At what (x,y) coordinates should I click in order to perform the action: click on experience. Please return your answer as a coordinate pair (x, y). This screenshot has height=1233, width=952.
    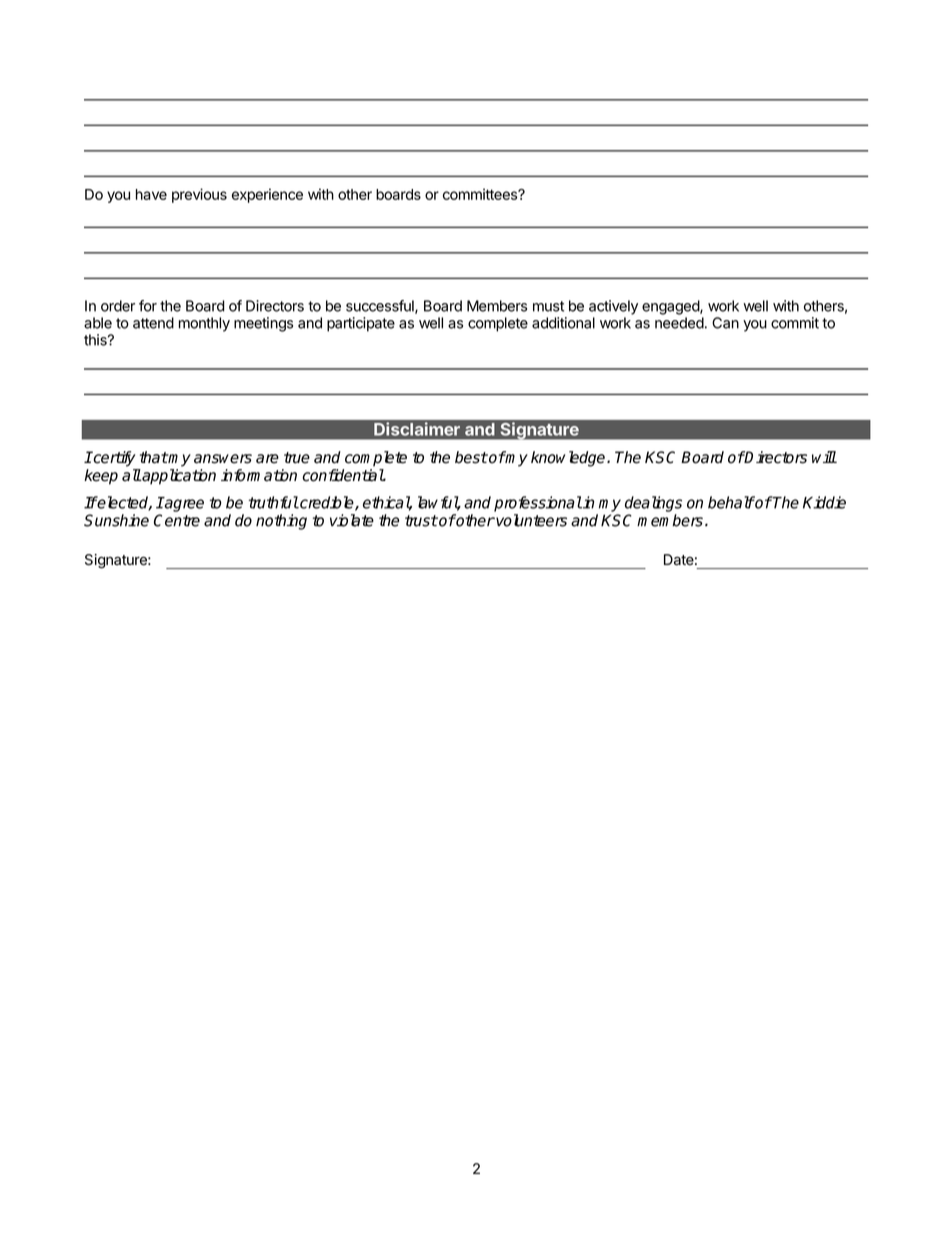
    Looking at the image, I should click on (267, 195).
